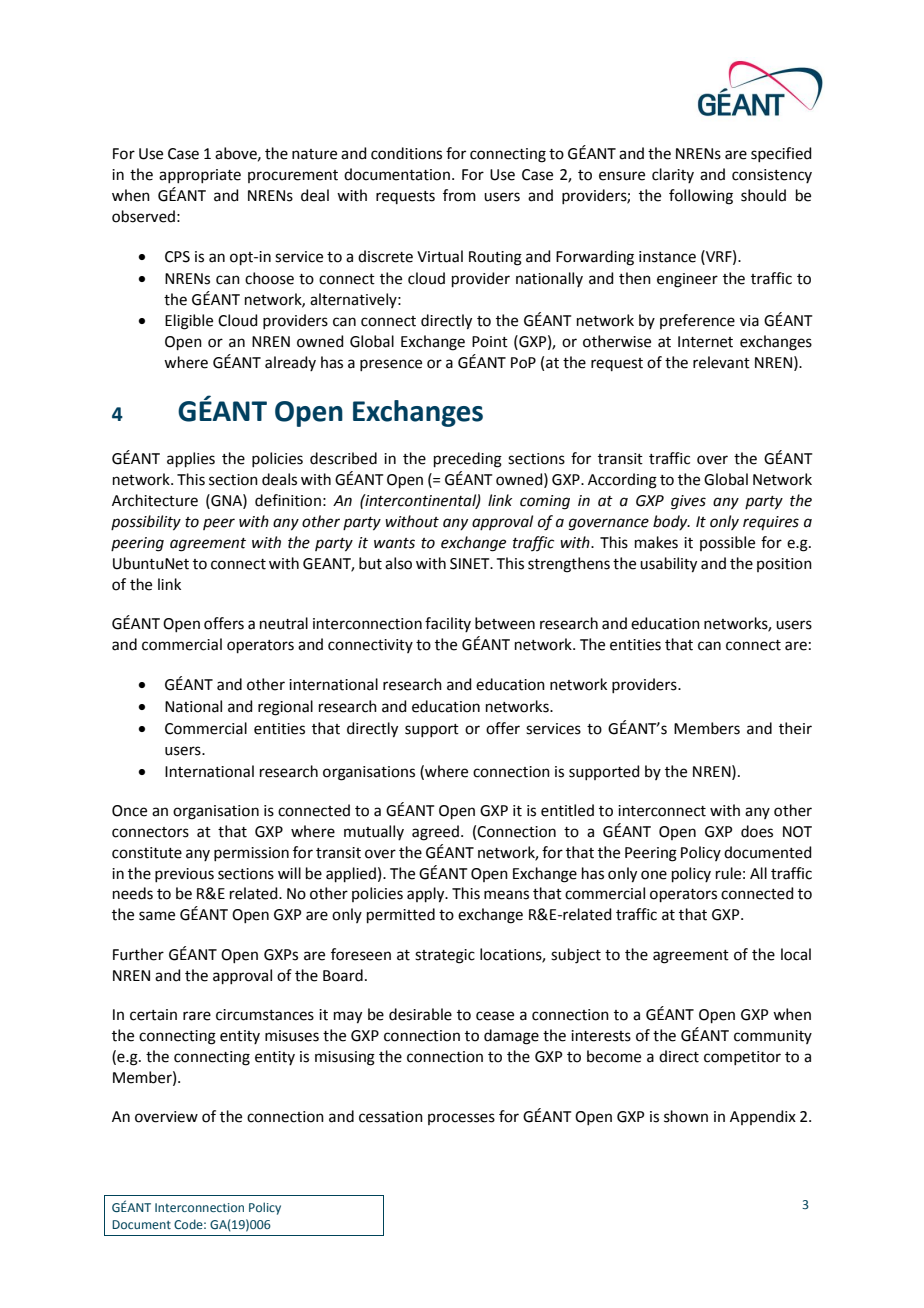  Describe the element at coordinates (197, 1016) in the image. I see `rare` at that location.
